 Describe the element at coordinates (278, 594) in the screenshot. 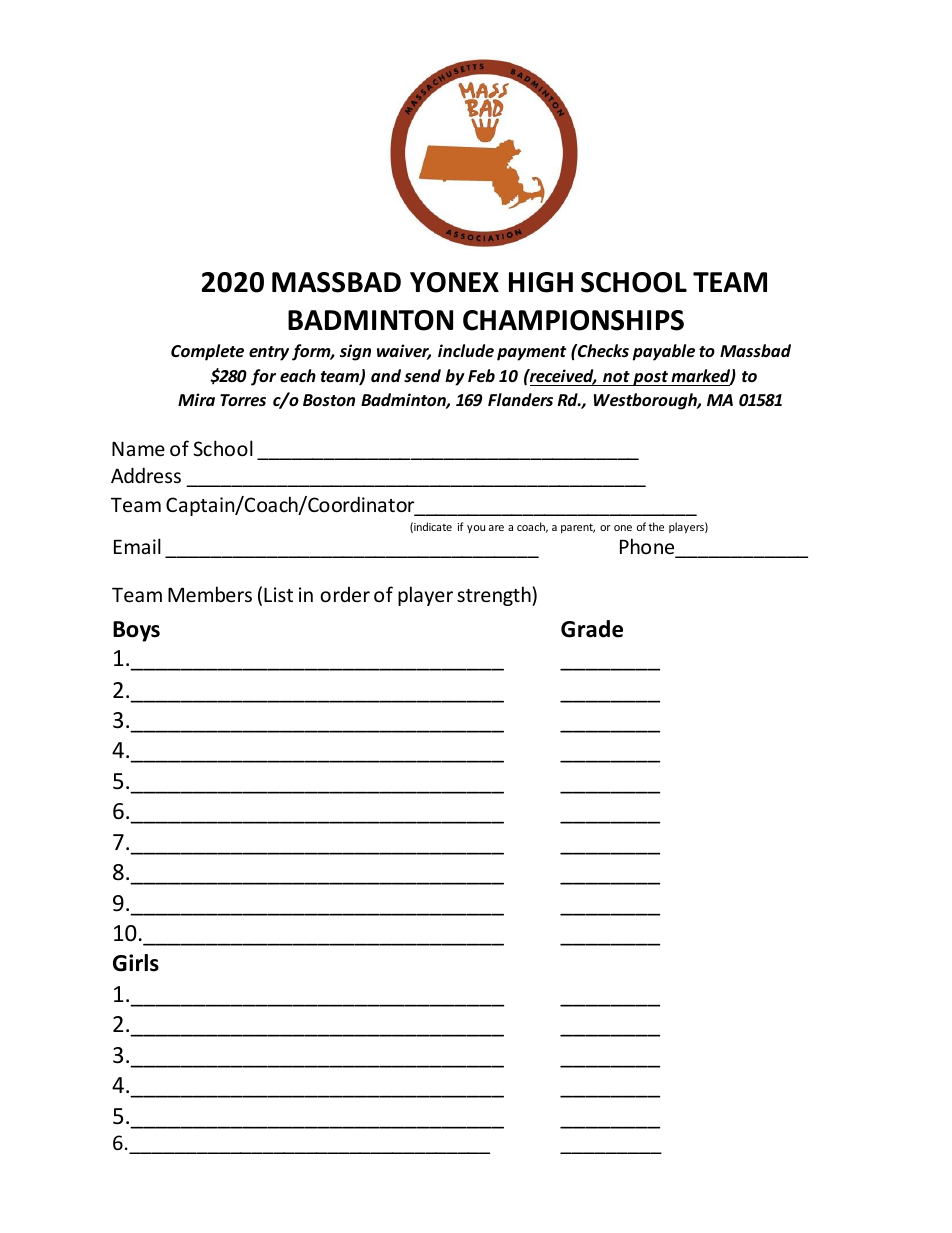

I see `List` at that location.
